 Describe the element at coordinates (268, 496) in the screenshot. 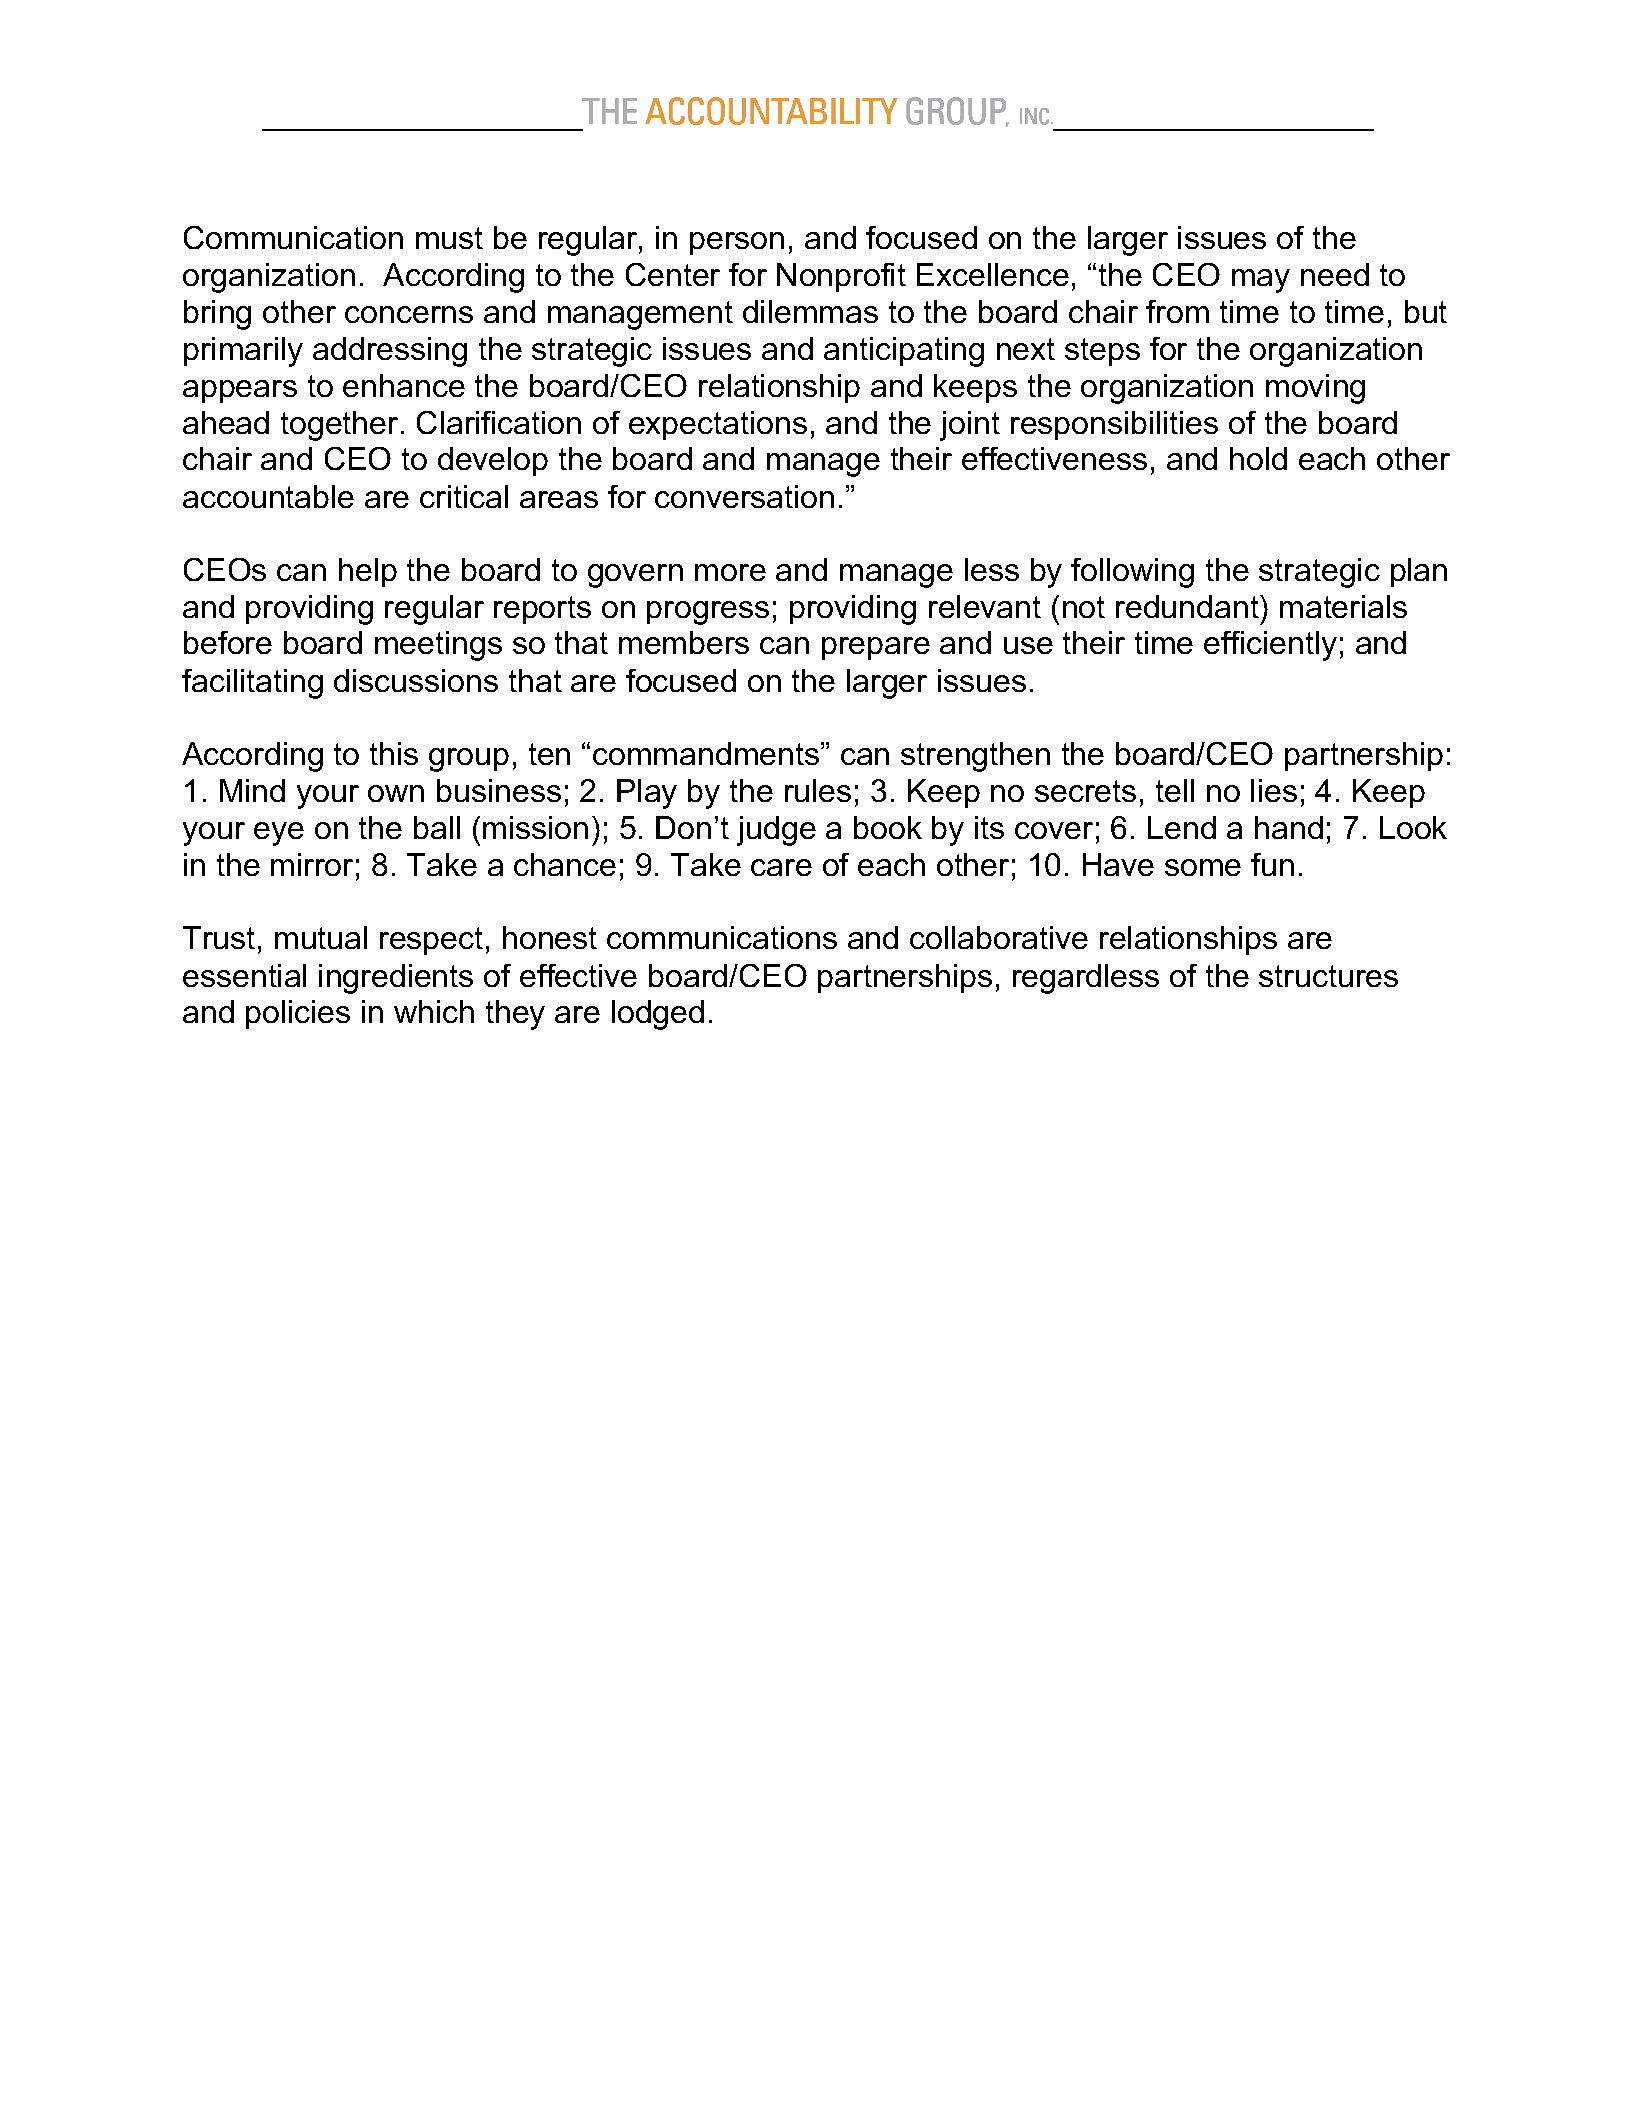

I see `accountable` at that location.
